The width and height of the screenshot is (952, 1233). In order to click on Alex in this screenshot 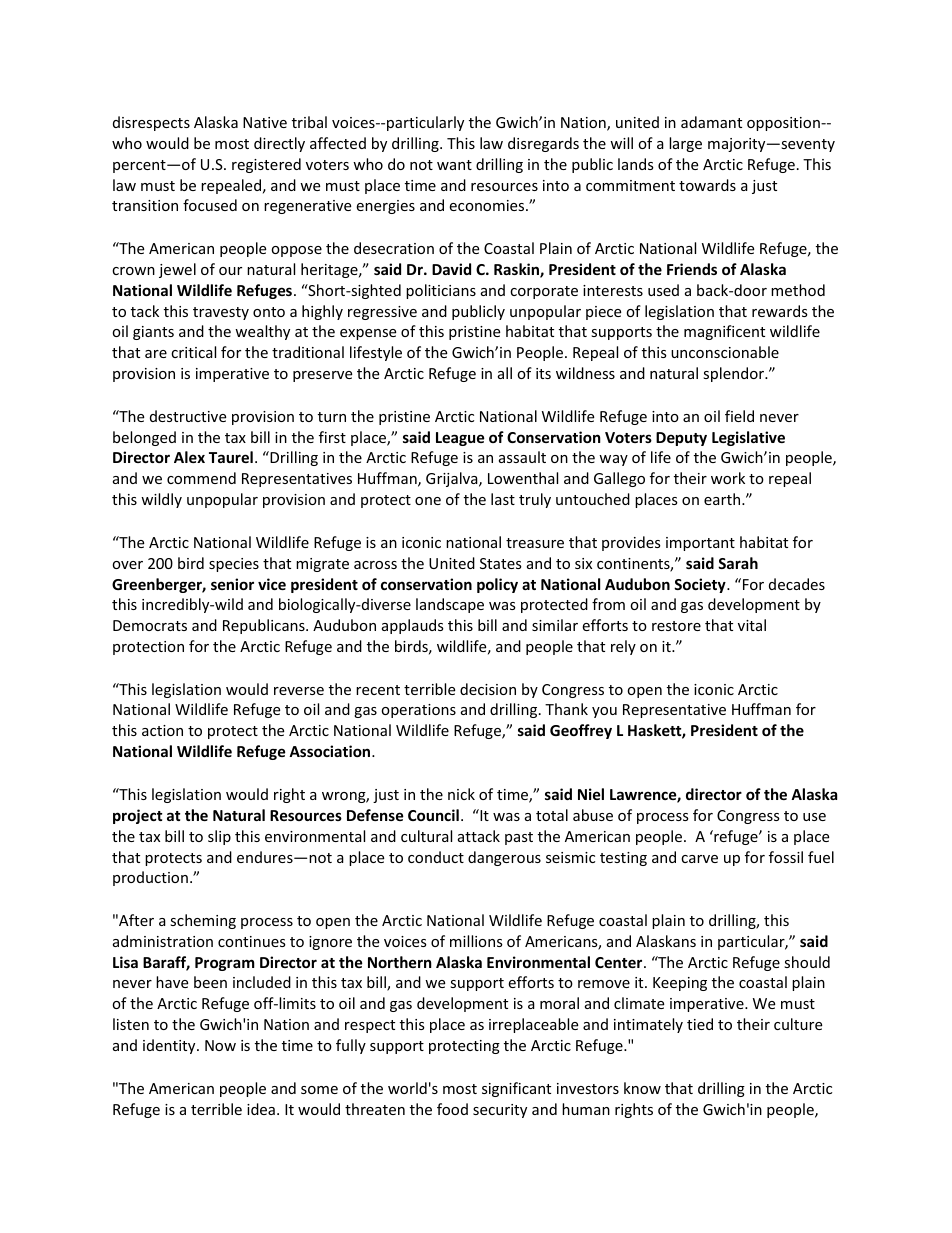, I will do `click(189, 457)`.
